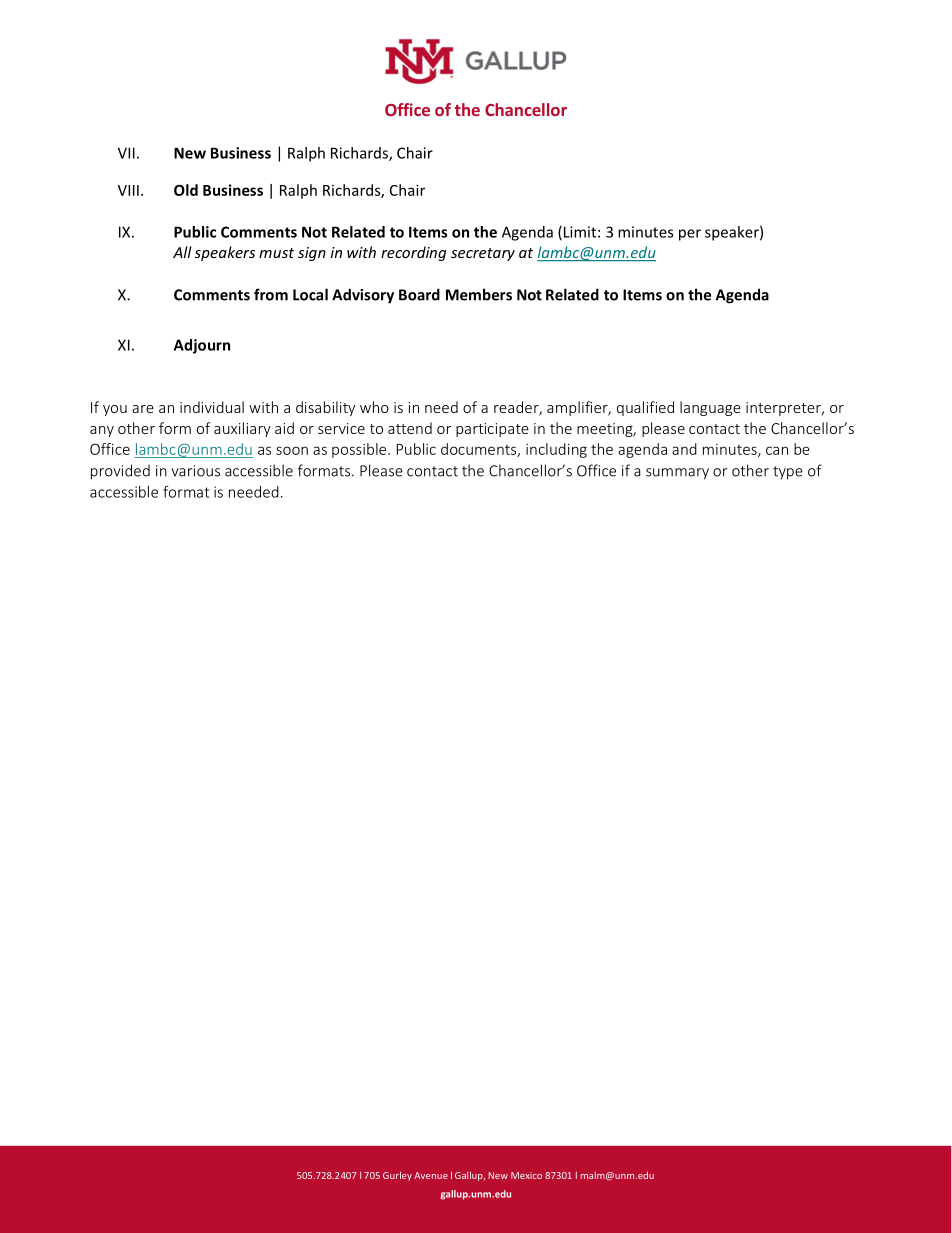 This image has height=1233, width=952. I want to click on Avenue, so click(431, 1175).
